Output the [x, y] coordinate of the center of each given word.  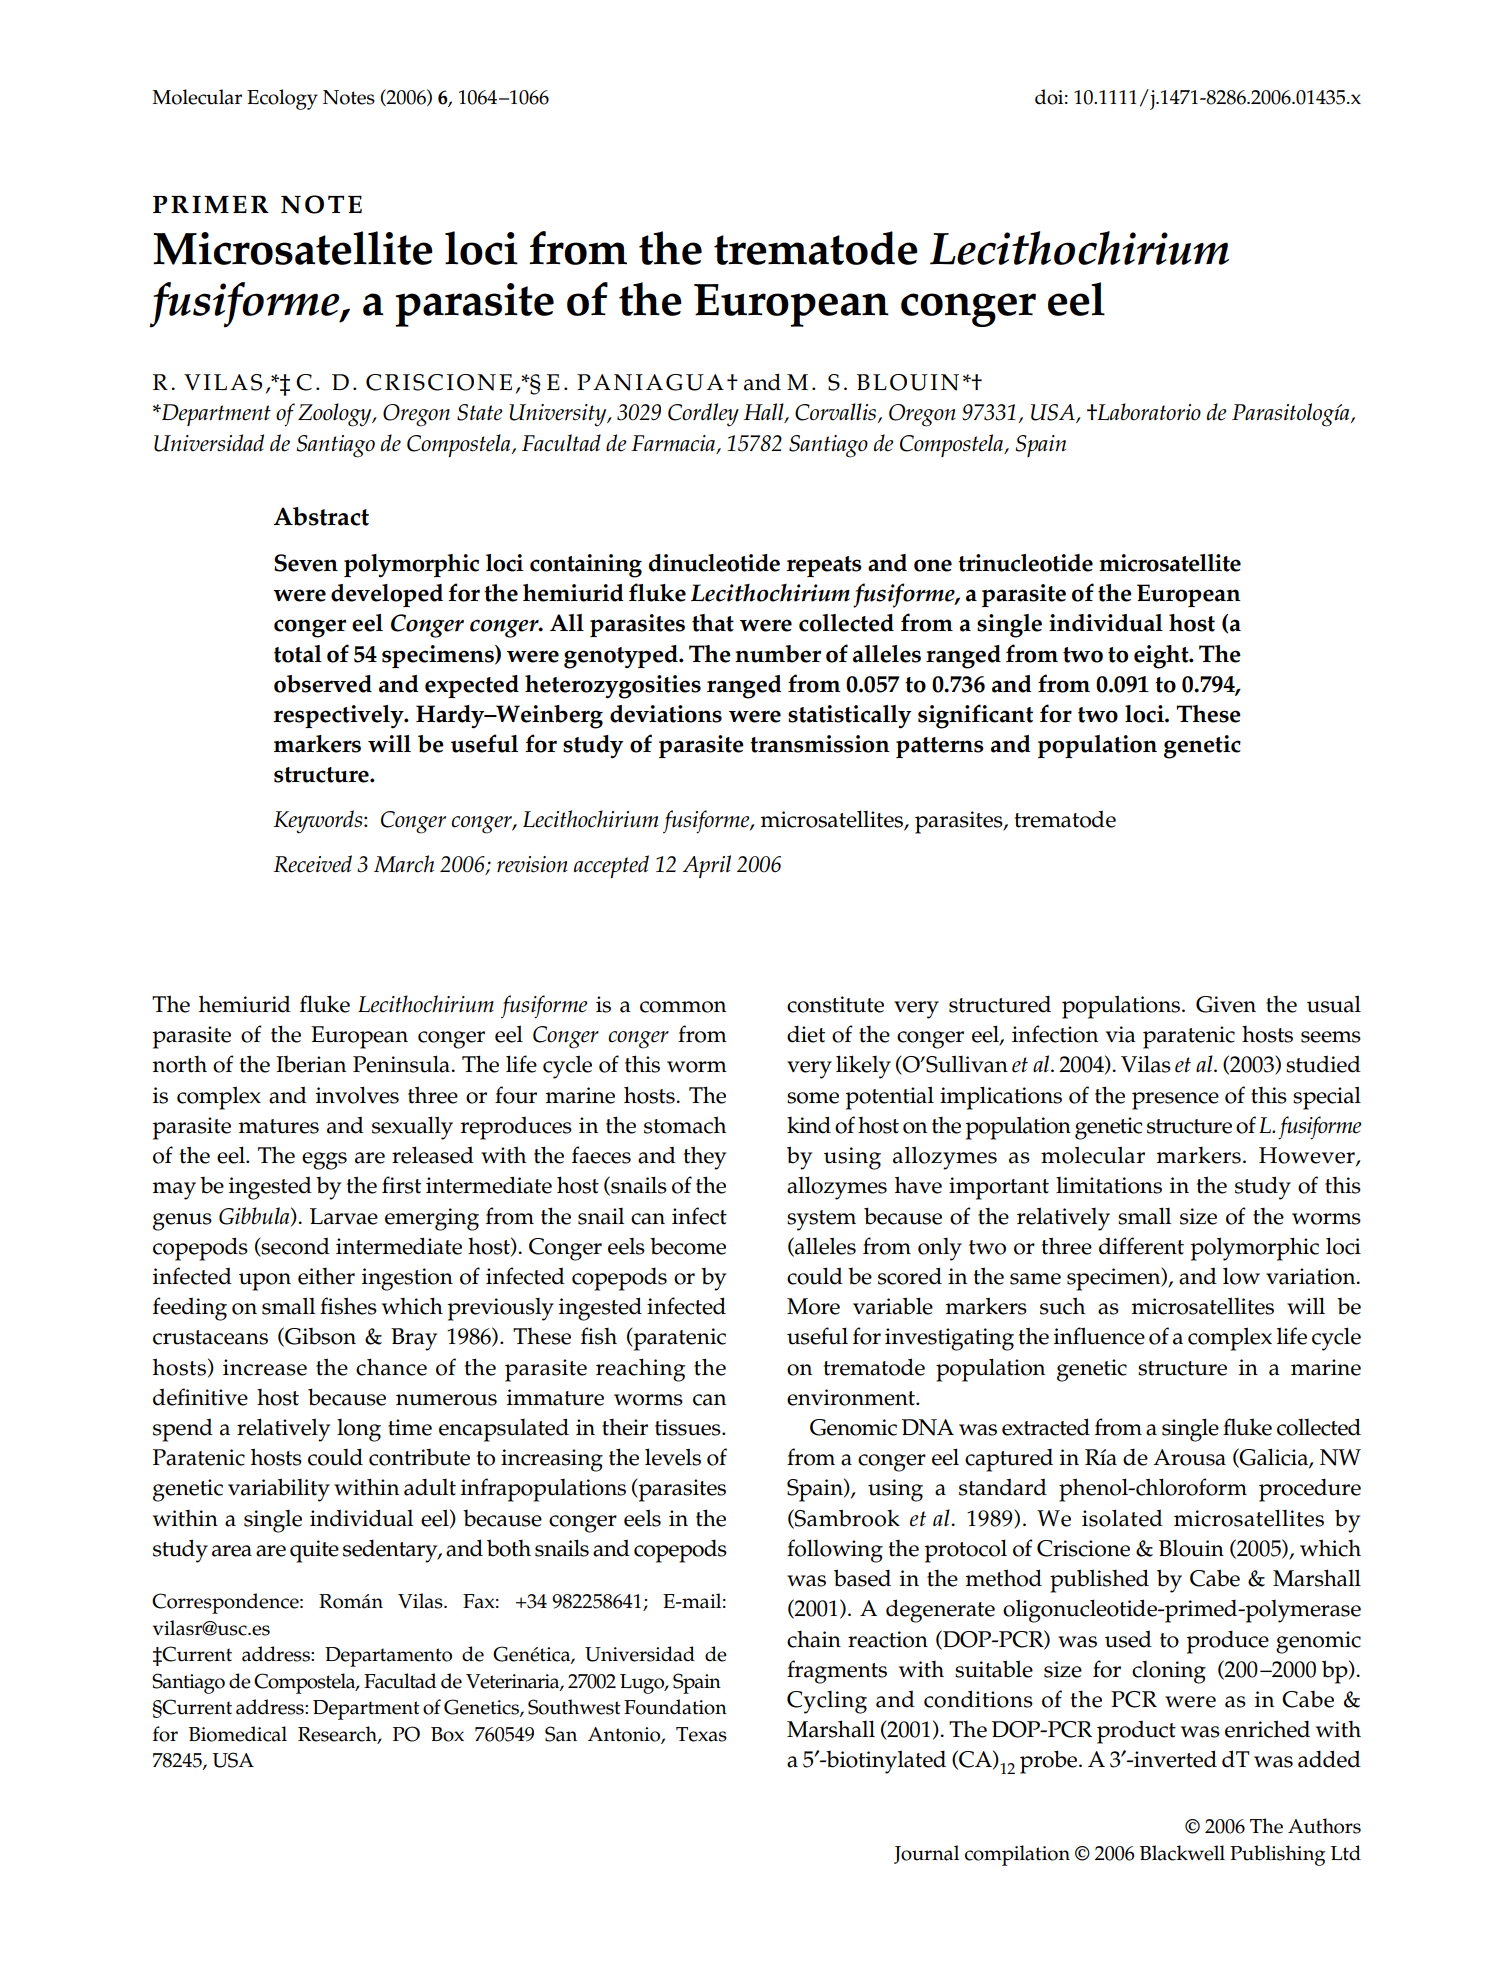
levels [673, 1457]
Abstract [321, 516]
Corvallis [837, 413]
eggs [324, 1161]
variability [279, 1490]
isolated [1122, 1518]
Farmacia [673, 443]
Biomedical [238, 1734]
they [704, 1158]
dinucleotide [714, 563]
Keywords [319, 822]
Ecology [282, 99]
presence [1175, 1101]
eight [1162, 657]
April [707, 866]
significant [975, 716]
